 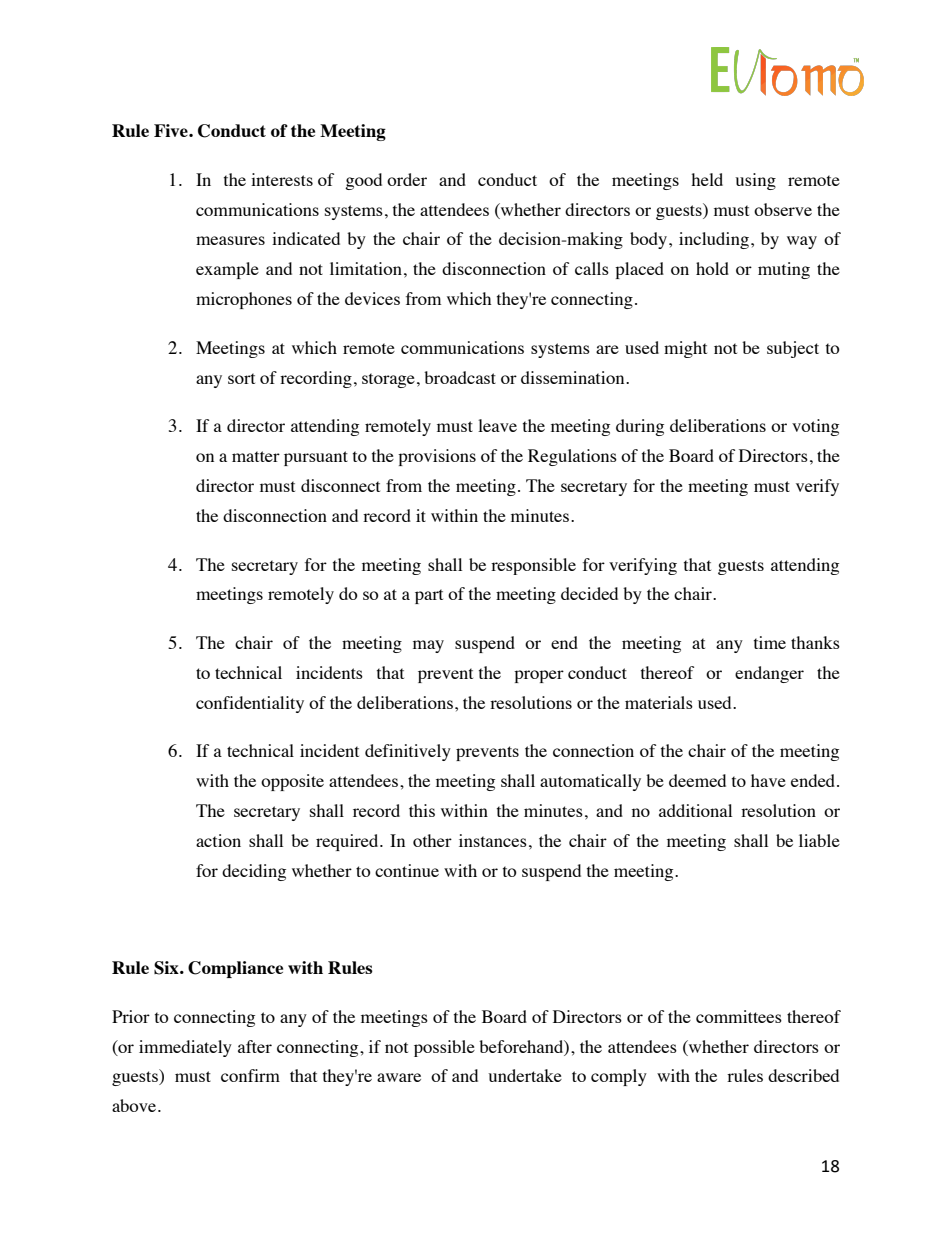 I want to click on additional, so click(x=695, y=810).
